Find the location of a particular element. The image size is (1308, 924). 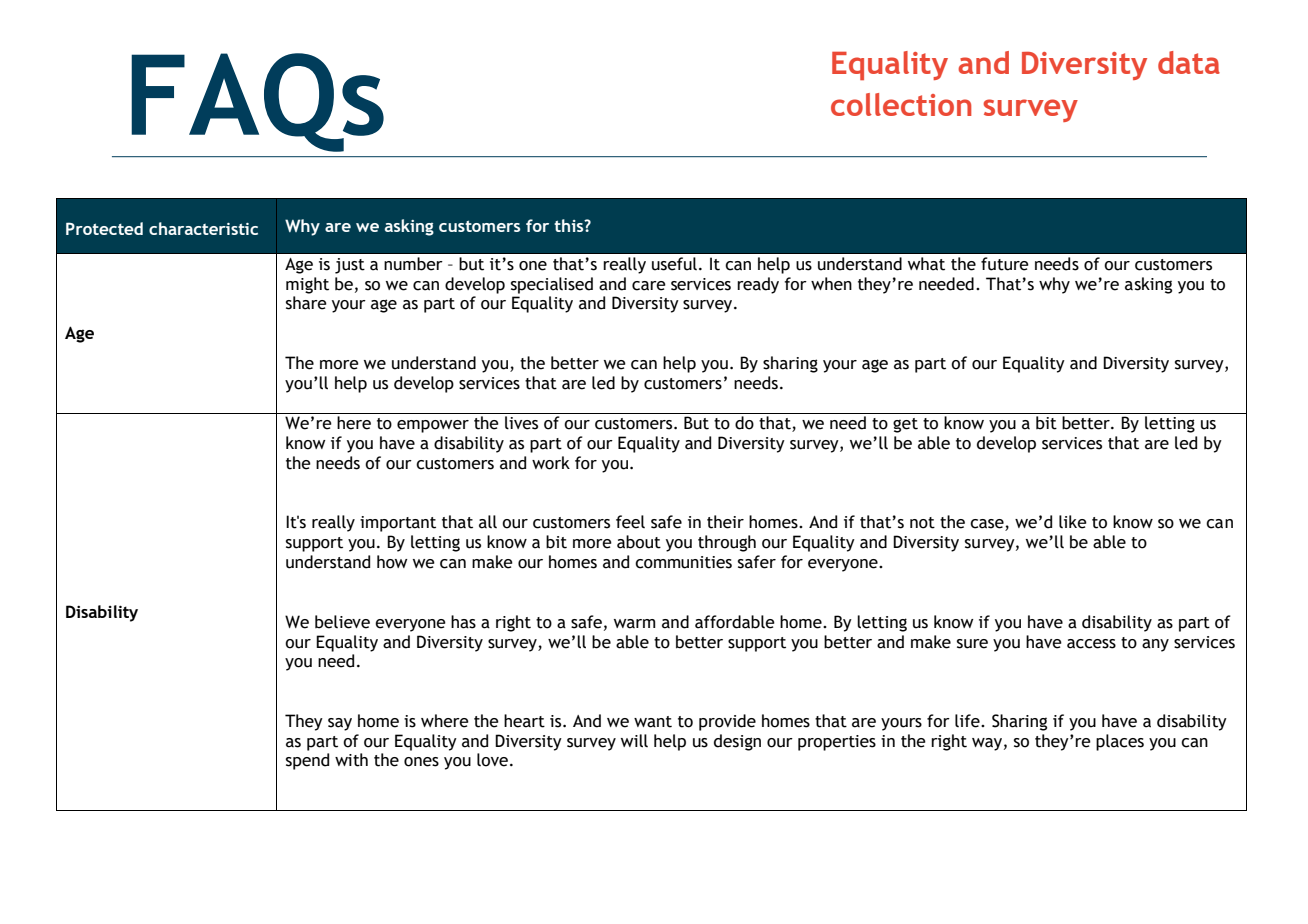

like is located at coordinates (1073, 522).
